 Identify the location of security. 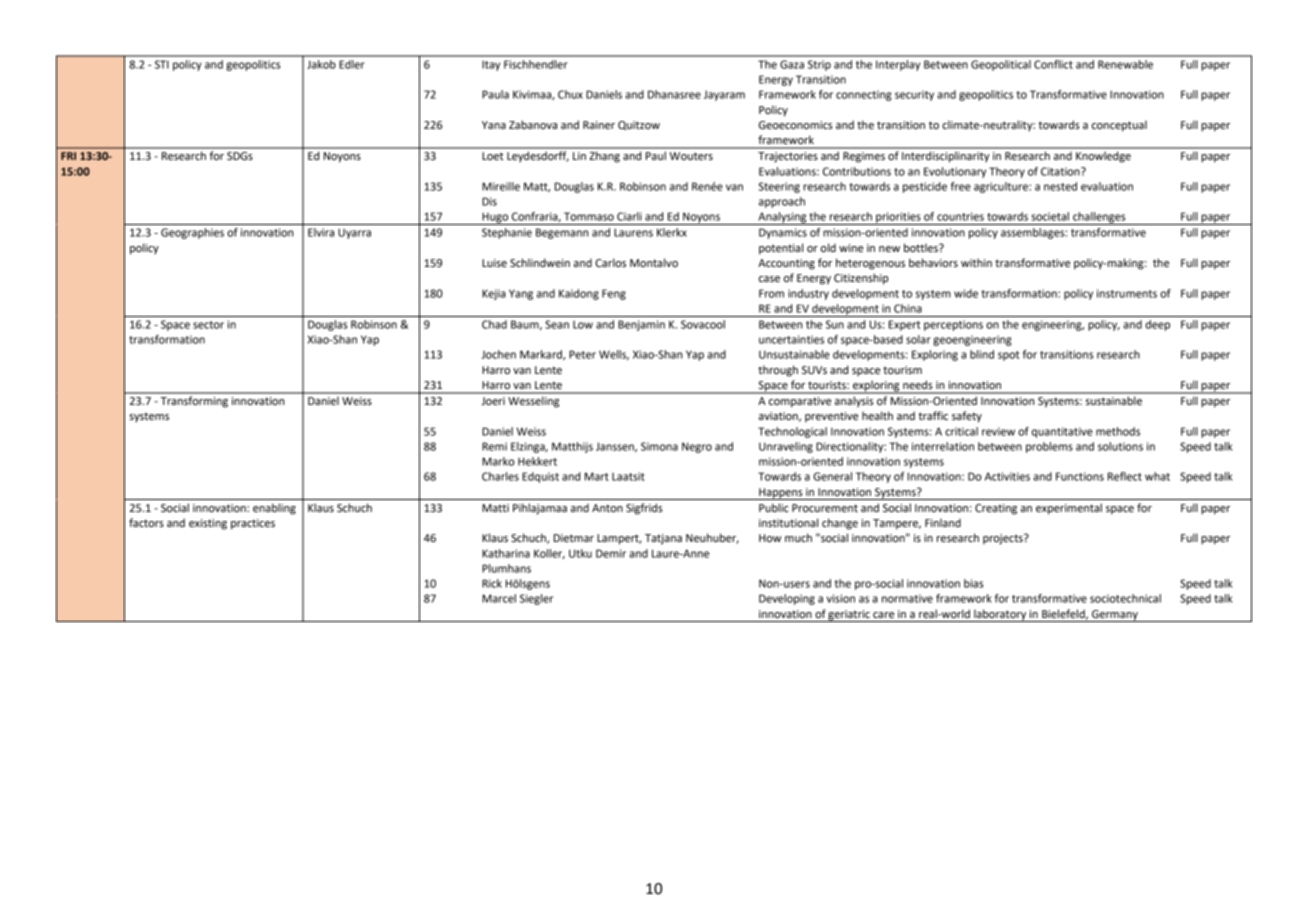
(914, 95).
